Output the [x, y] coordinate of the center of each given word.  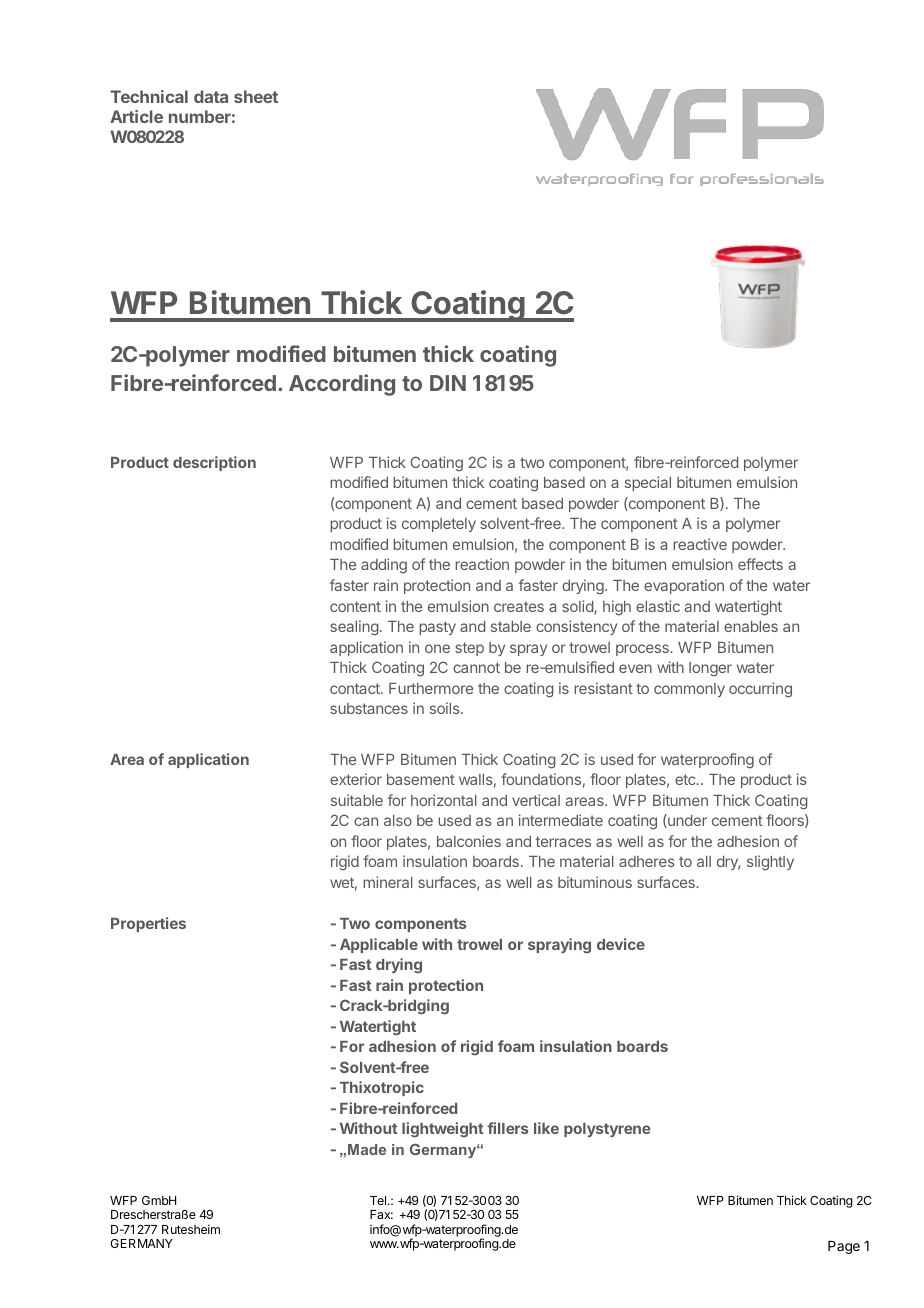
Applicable [379, 945]
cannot [476, 667]
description [214, 463]
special [648, 483]
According [342, 385]
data [211, 96]
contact [356, 688]
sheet [256, 96]
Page [844, 1247]
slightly [770, 863]
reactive [700, 544]
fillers [507, 1128]
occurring [760, 690]
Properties [148, 924]
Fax [381, 1214]
